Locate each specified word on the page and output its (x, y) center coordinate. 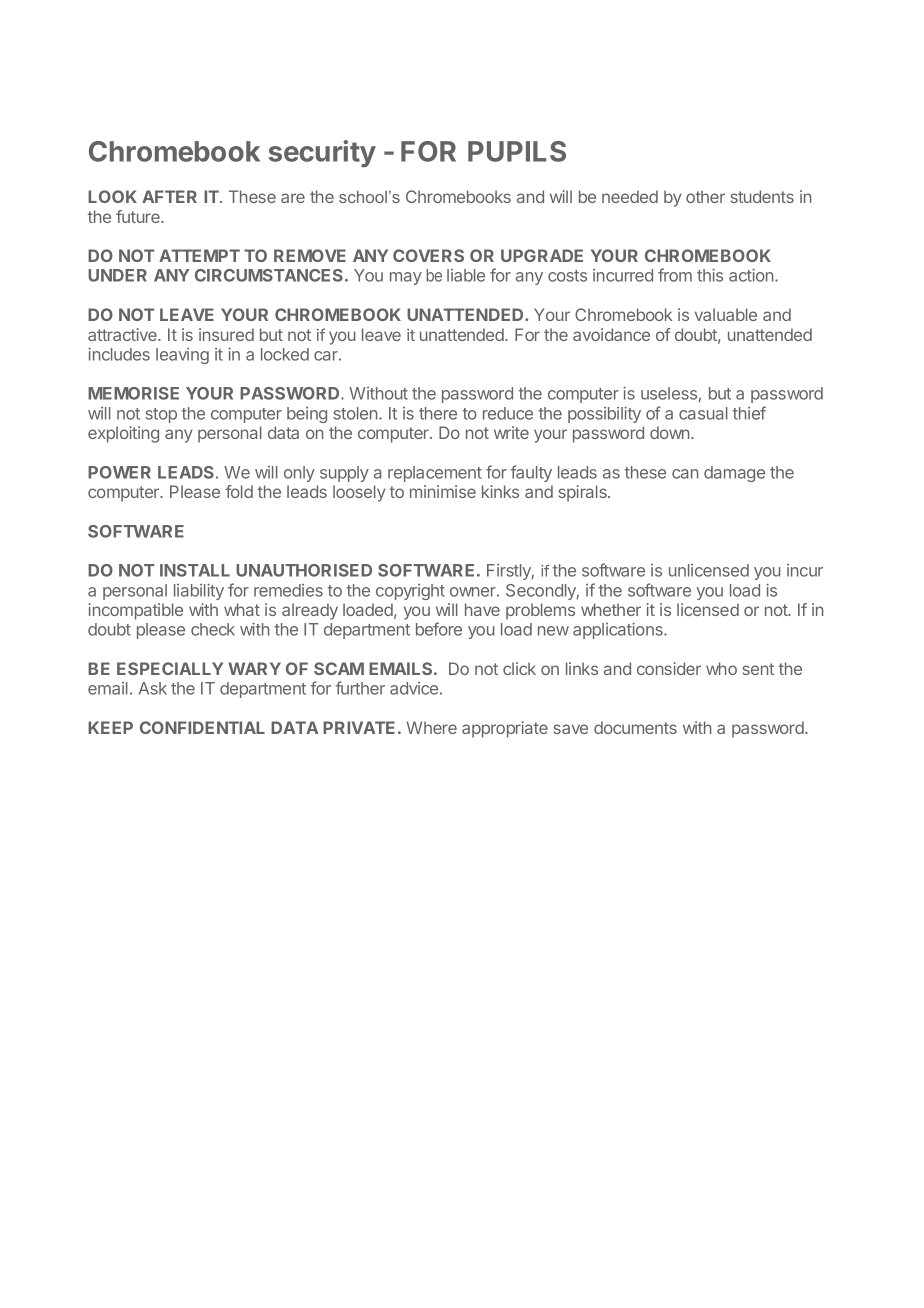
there (438, 413)
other (705, 196)
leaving (182, 356)
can (685, 474)
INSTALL (195, 570)
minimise (443, 491)
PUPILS (517, 151)
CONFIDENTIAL (202, 727)
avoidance (611, 334)
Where (432, 727)
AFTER (169, 196)
